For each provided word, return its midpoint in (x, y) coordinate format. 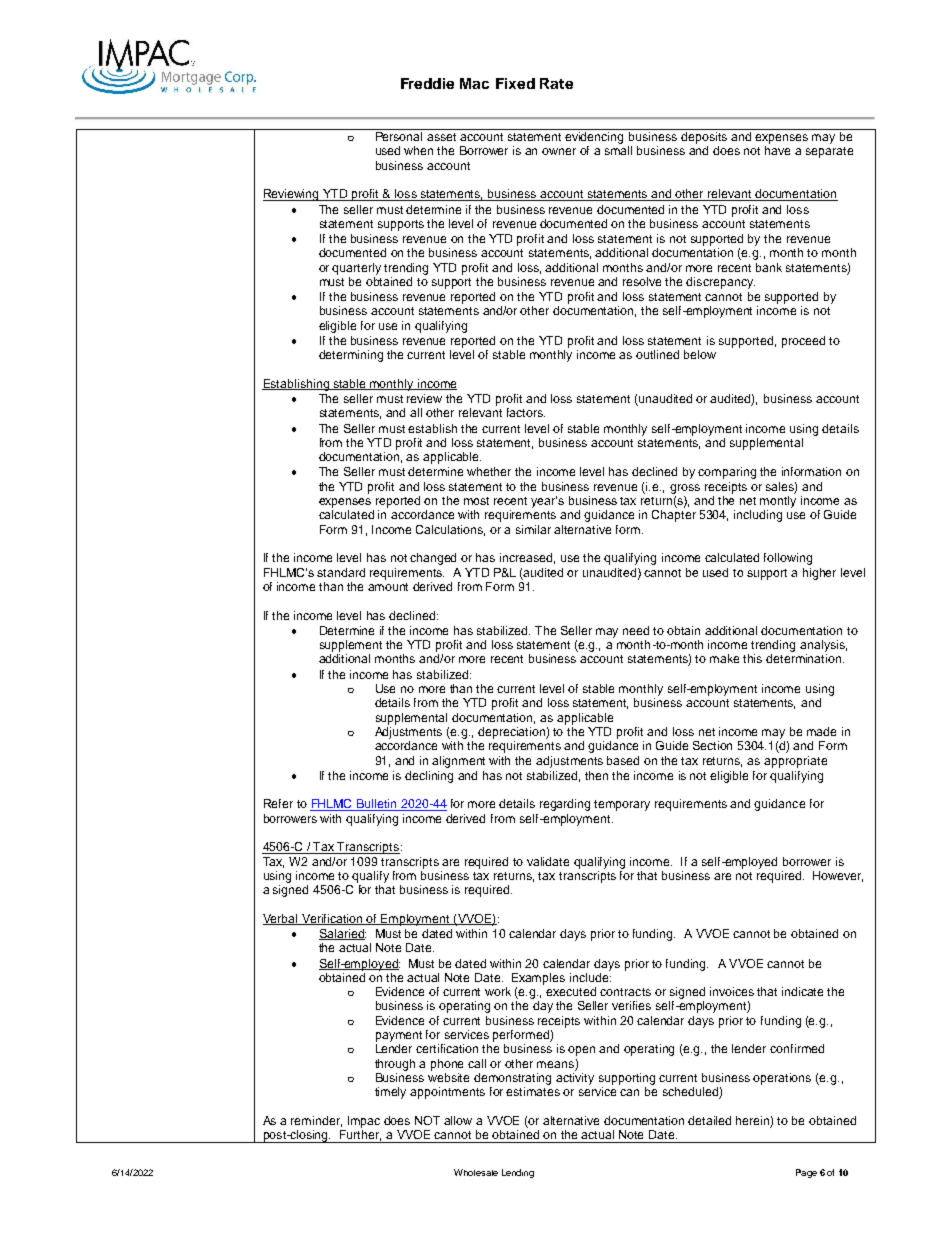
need (636, 630)
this (752, 658)
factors (526, 412)
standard (341, 572)
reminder (316, 1121)
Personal (399, 136)
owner (559, 151)
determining (351, 356)
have (777, 150)
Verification (332, 919)
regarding (565, 805)
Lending (518, 1173)
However (838, 876)
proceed (803, 342)
